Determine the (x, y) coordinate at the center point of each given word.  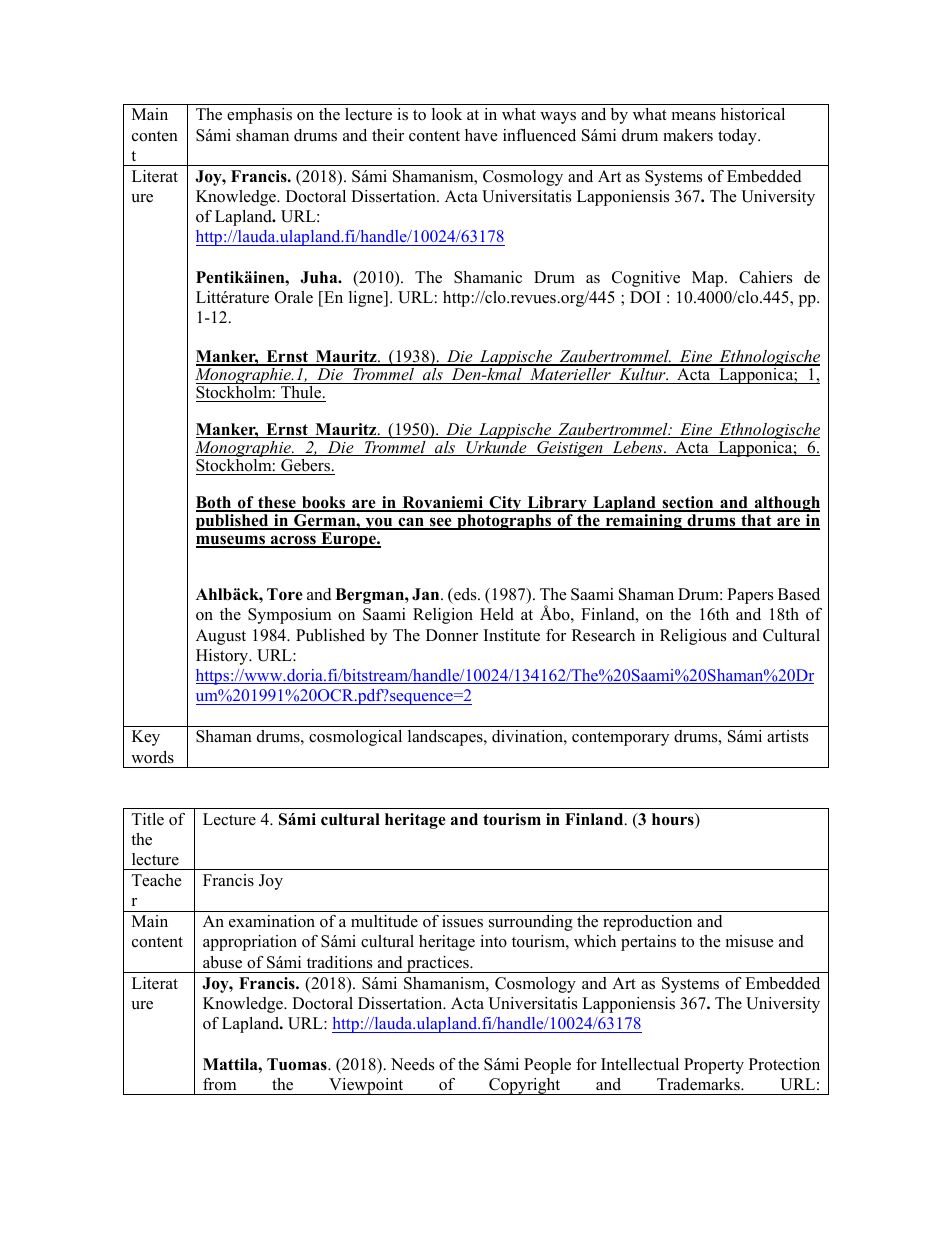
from (220, 1084)
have (481, 135)
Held (497, 614)
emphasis (259, 116)
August (221, 637)
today (738, 137)
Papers (750, 596)
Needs (412, 1064)
